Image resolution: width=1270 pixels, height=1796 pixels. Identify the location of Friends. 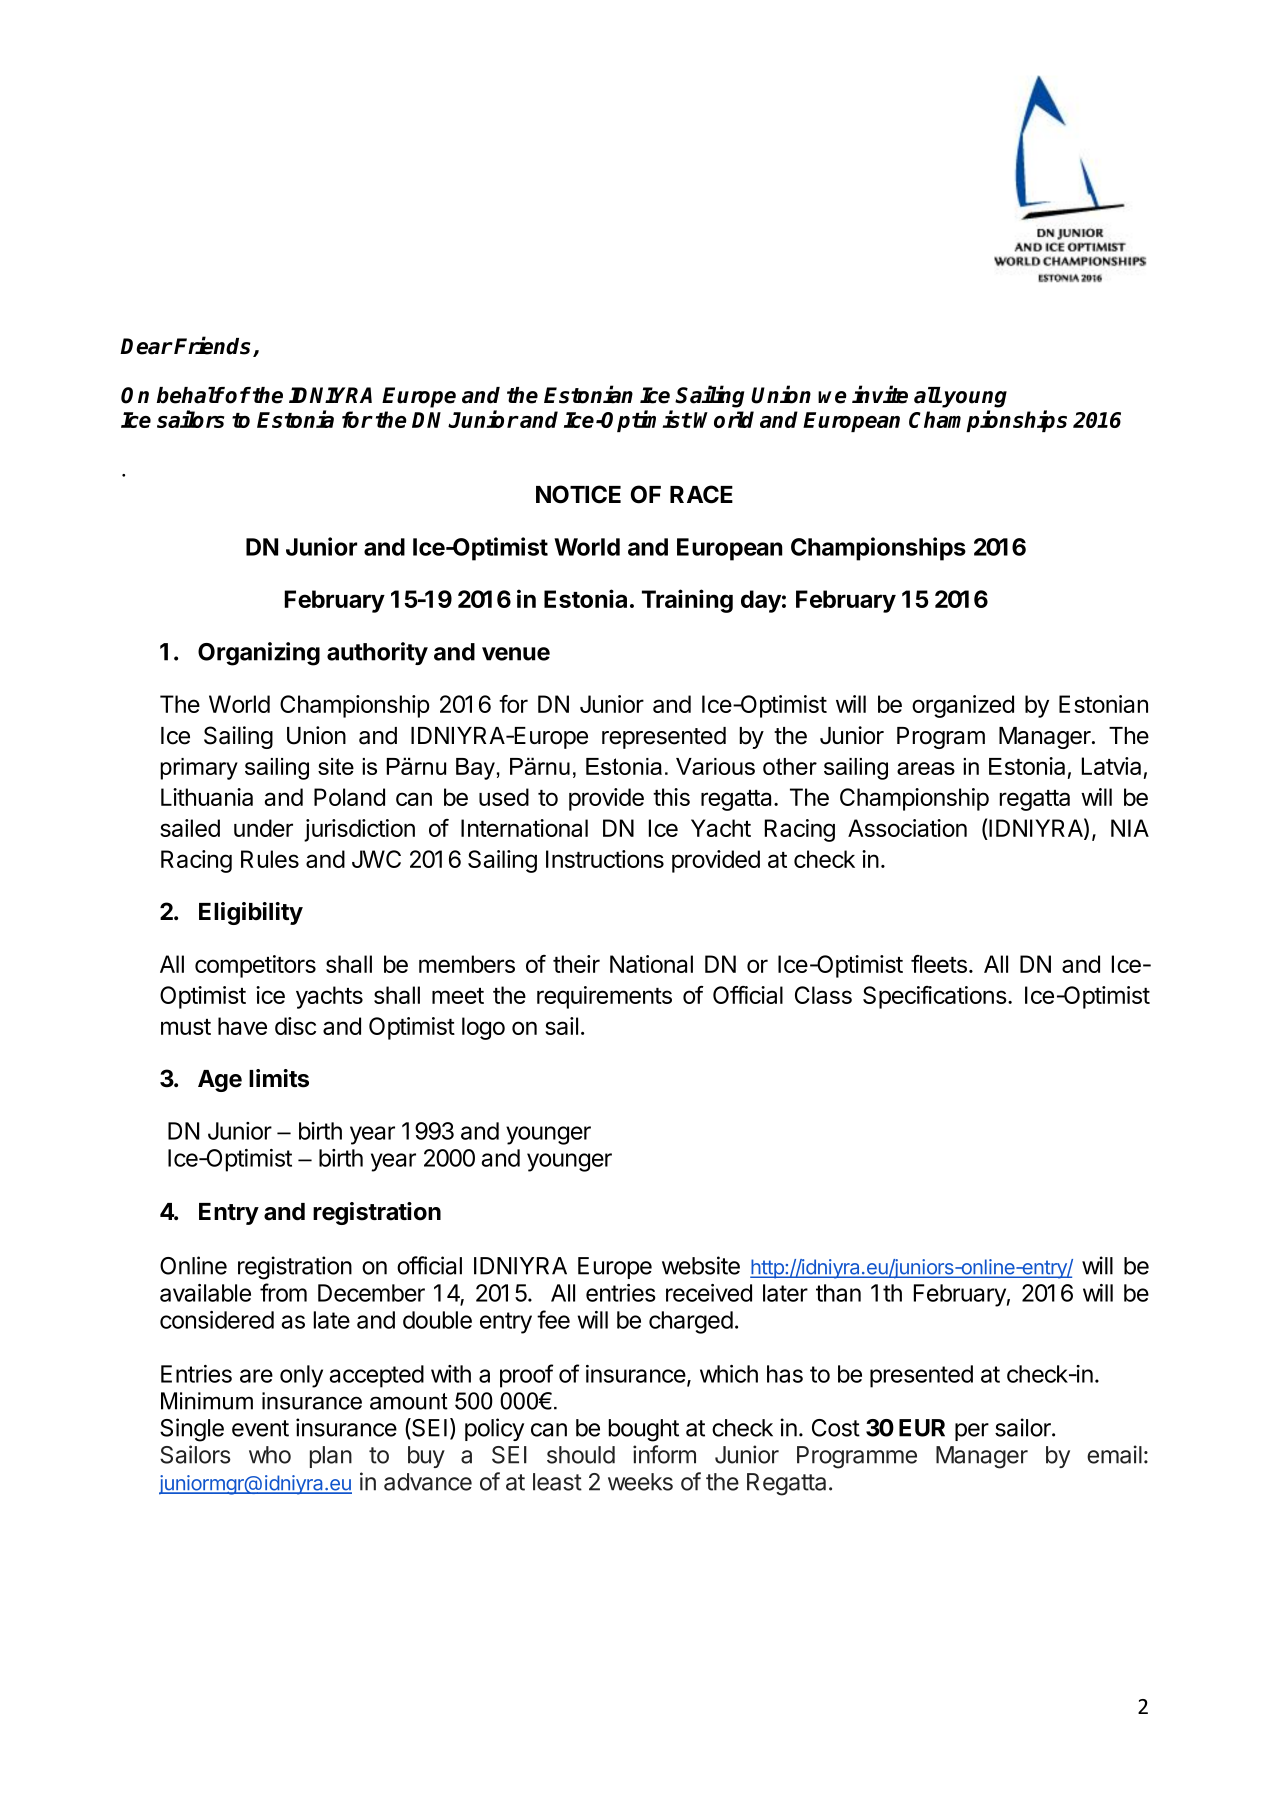
(214, 346).
